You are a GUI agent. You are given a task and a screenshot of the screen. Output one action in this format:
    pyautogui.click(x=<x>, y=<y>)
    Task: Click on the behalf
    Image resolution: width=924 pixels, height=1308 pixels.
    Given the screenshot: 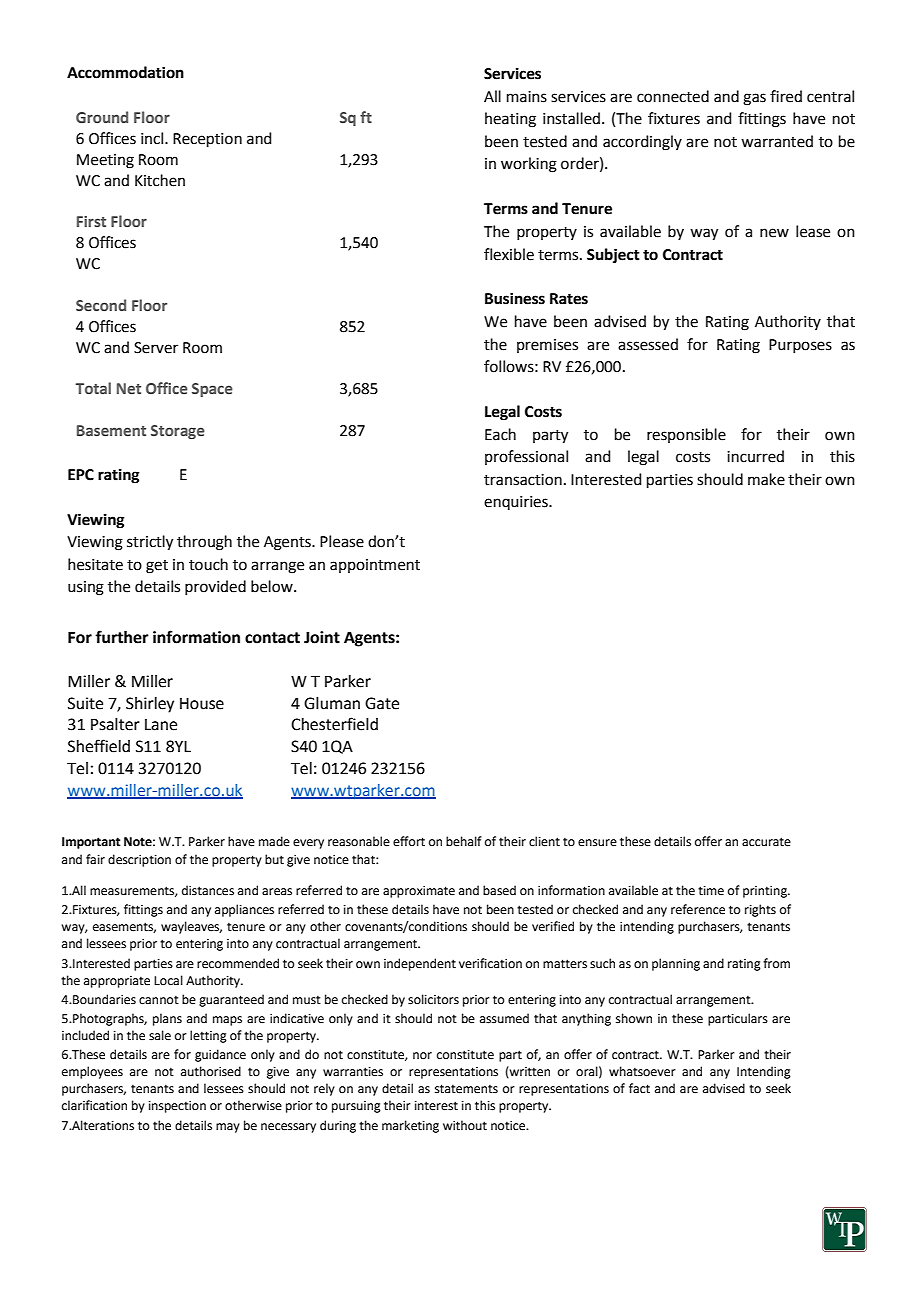 What is the action you would take?
    pyautogui.click(x=464, y=841)
